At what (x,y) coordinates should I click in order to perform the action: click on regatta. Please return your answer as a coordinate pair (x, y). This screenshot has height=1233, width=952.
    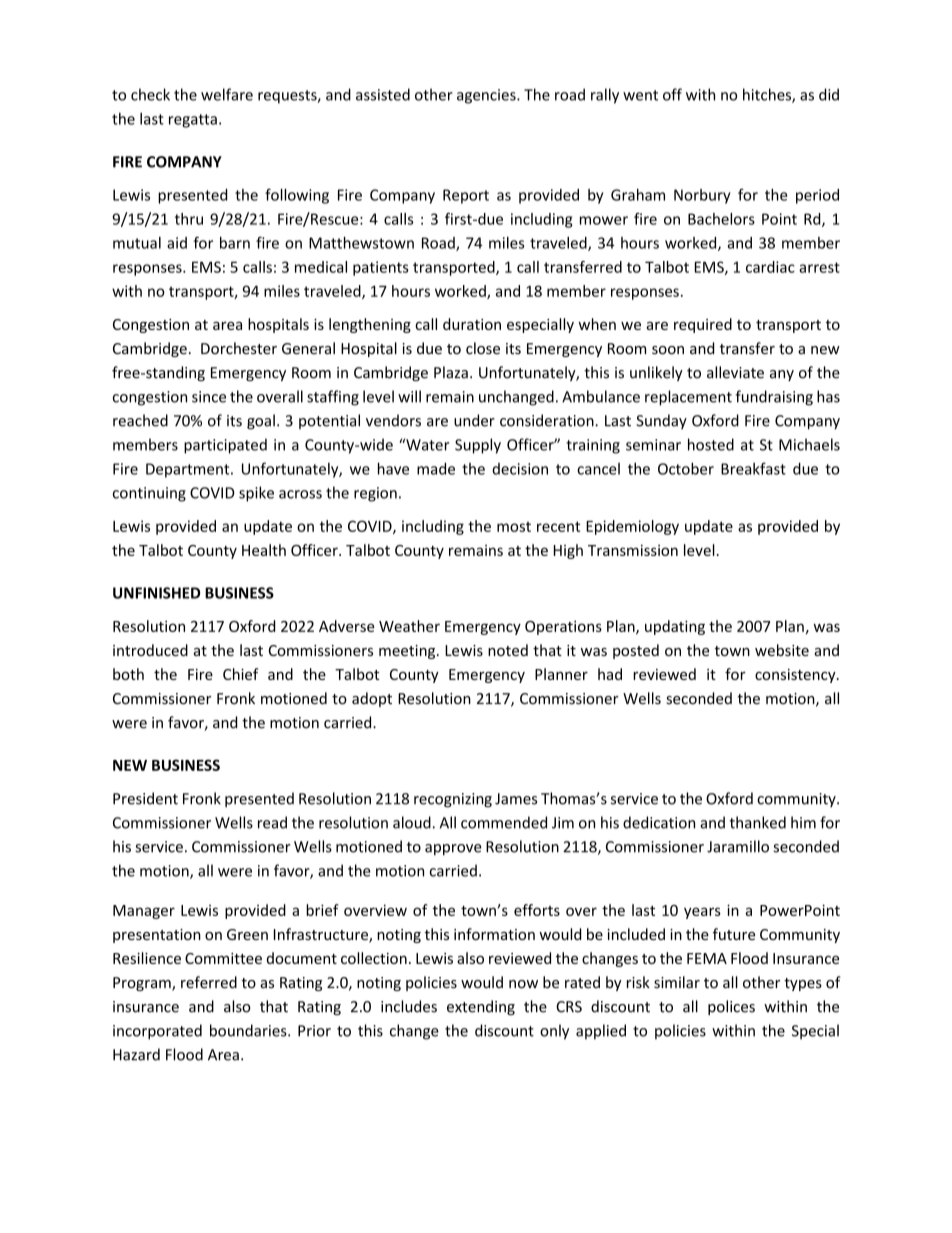
    Looking at the image, I should click on (193, 121).
